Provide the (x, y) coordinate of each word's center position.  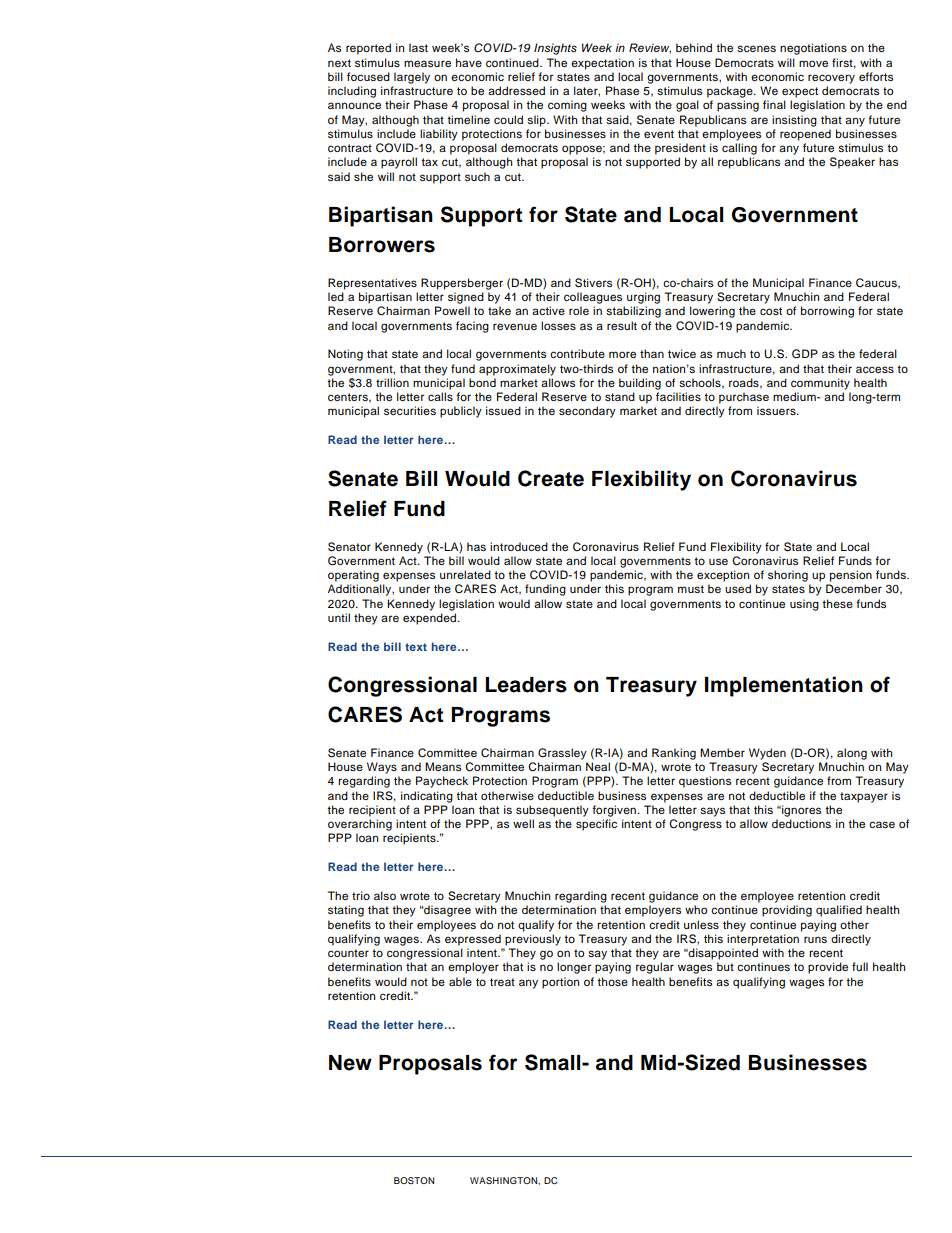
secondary (587, 412)
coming (567, 106)
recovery (831, 79)
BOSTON (414, 1180)
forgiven (614, 811)
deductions (801, 823)
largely (412, 78)
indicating (427, 797)
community (820, 384)
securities (410, 410)
